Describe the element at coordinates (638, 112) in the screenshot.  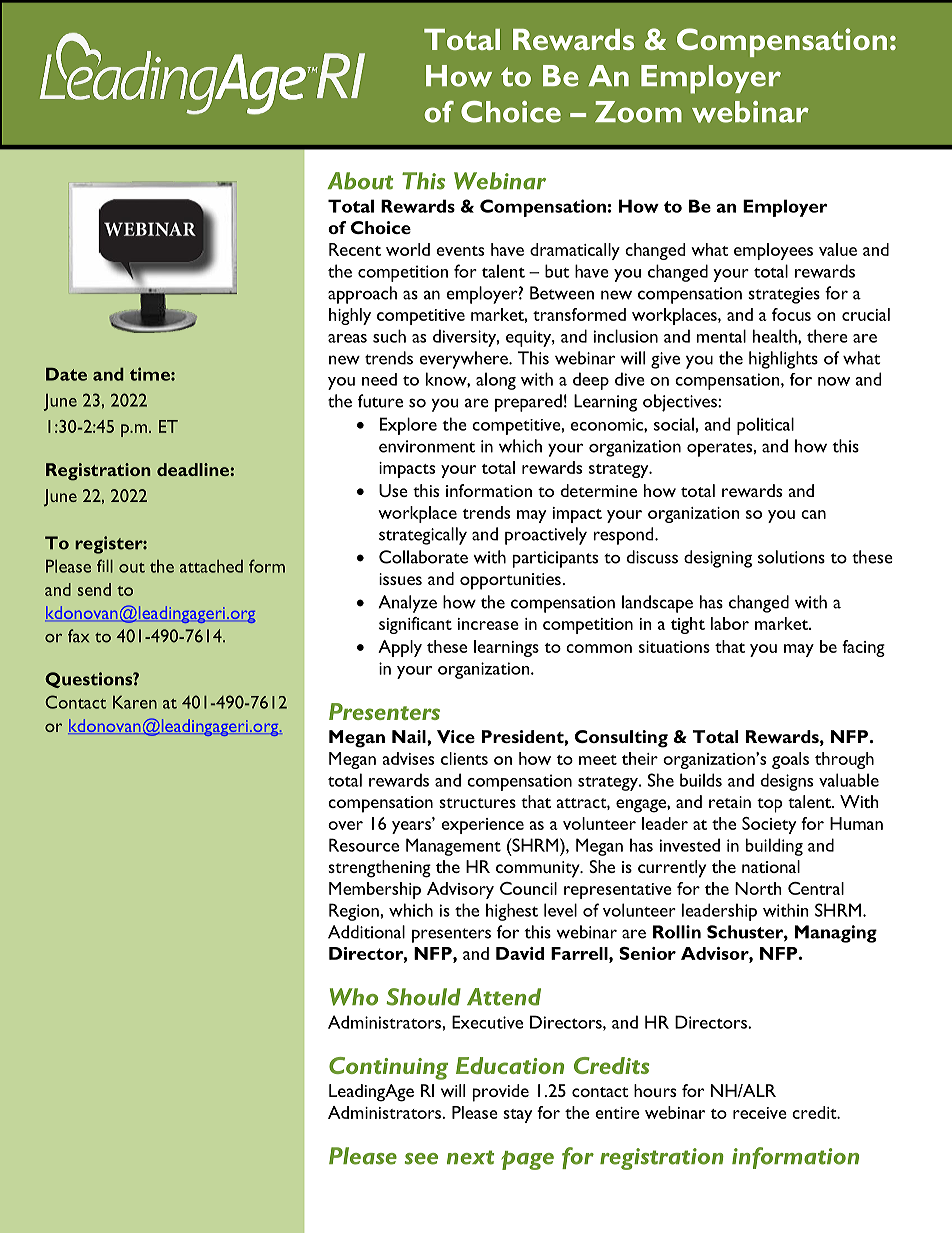
I see `Zoom` at that location.
